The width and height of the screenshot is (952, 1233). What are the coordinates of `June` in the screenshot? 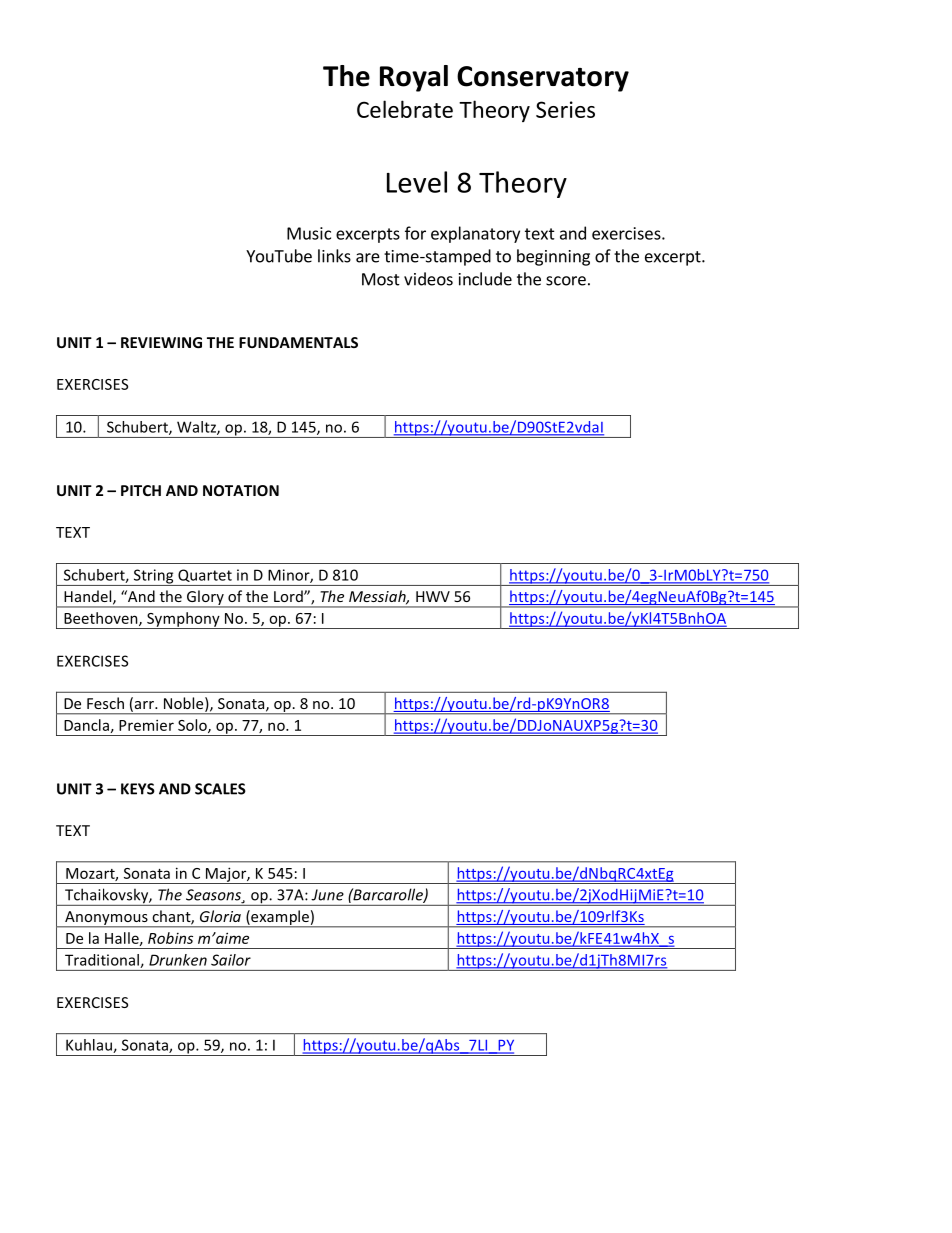 It's located at (327, 895).
